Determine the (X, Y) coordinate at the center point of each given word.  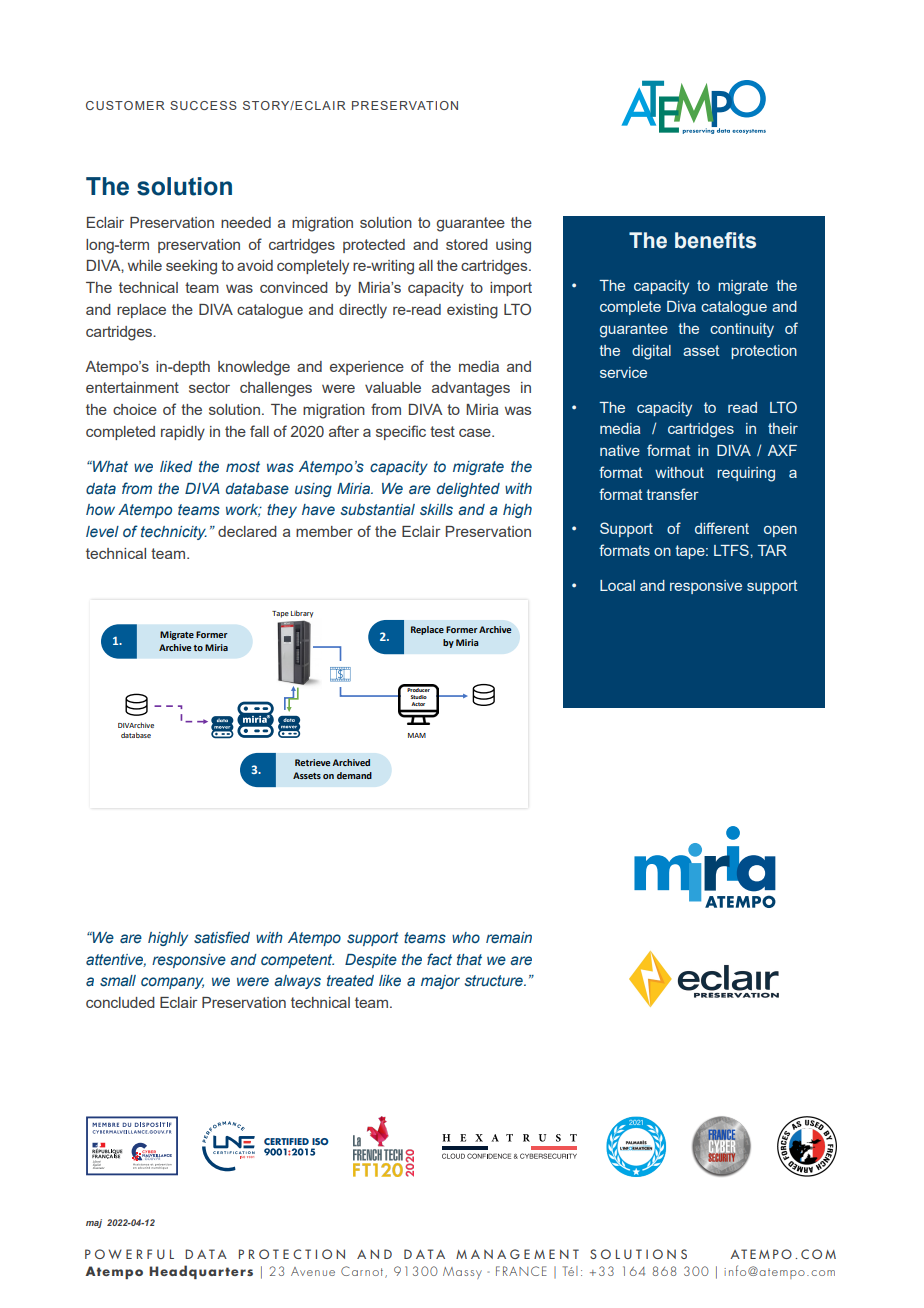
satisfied (222, 937)
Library (302, 614)
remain (509, 937)
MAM (417, 735)
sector (209, 387)
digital (651, 352)
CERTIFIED (286, 1141)
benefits (715, 240)
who (466, 937)
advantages (471, 389)
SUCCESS (203, 105)
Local (617, 585)
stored (467, 244)
